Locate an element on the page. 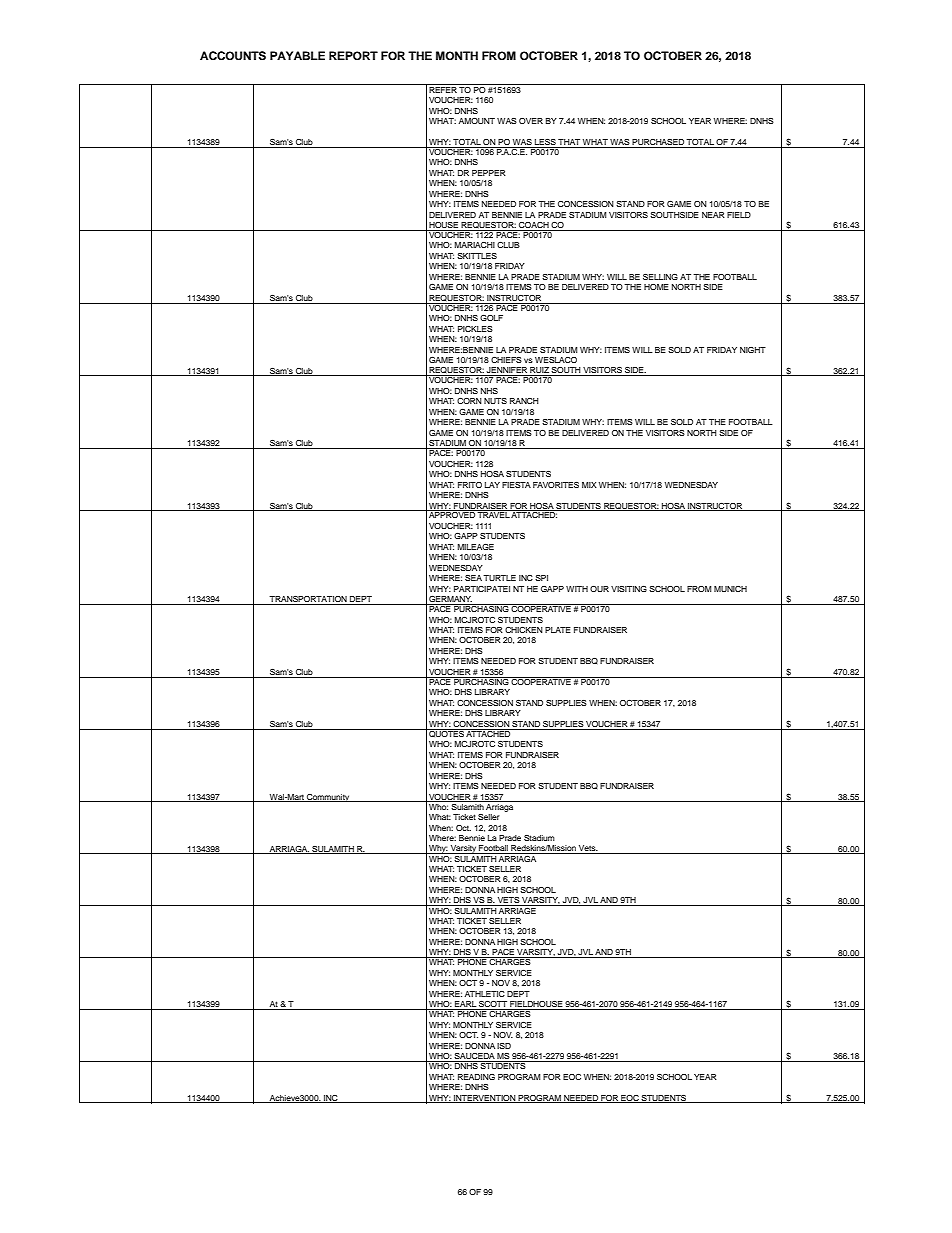 The width and height of the document is (952, 1233). Community is located at coordinates (328, 798).
